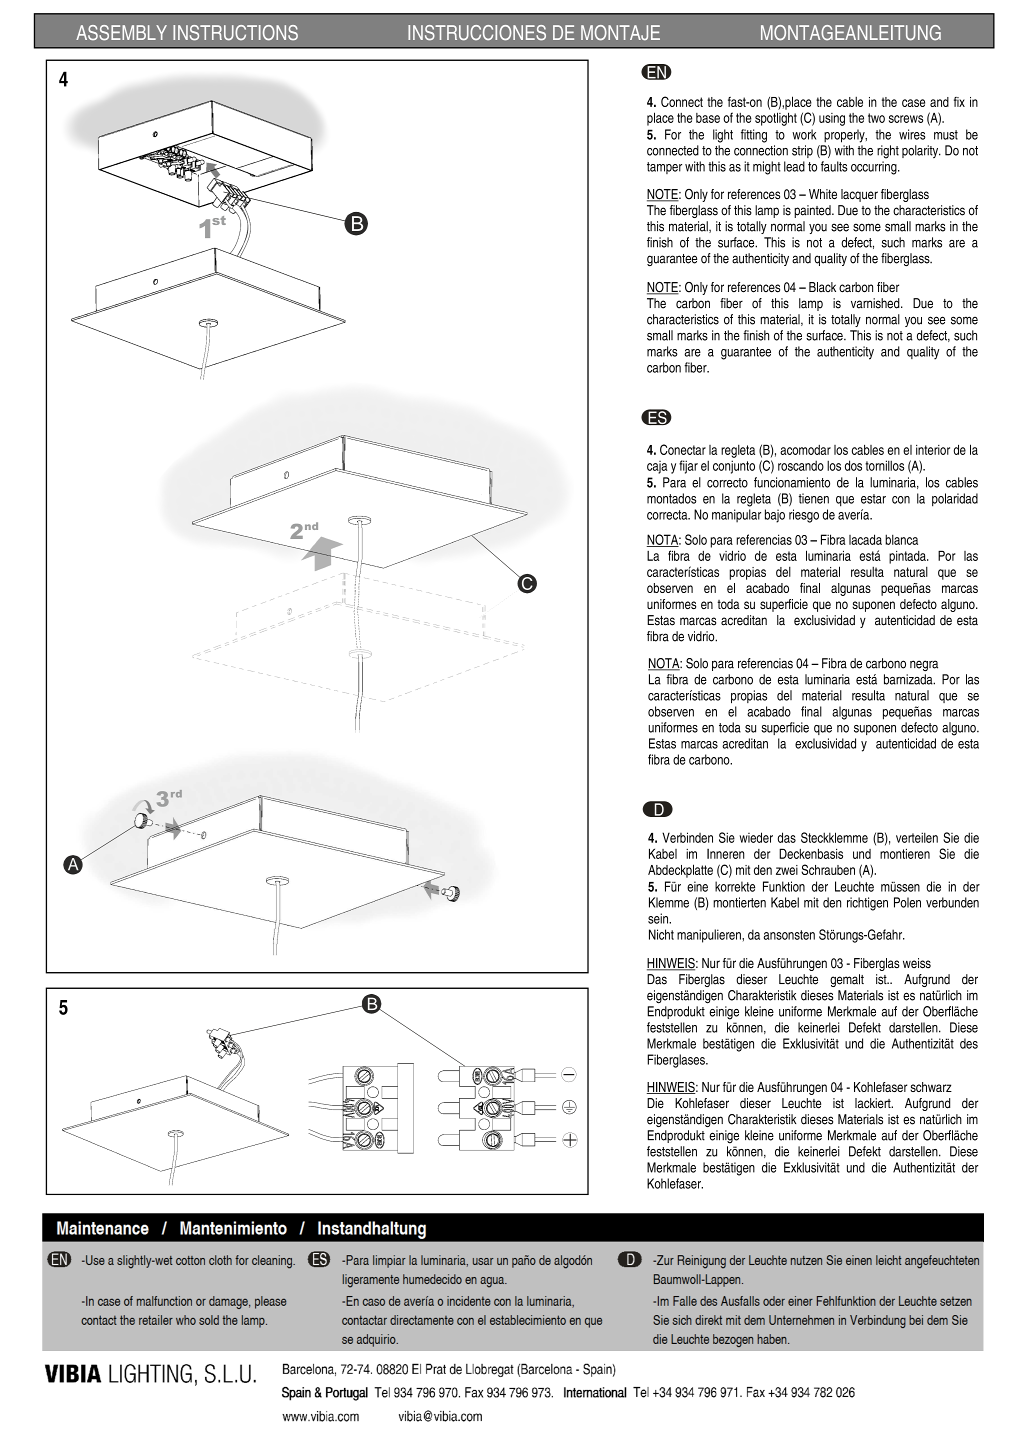  I want to click on interior, so click(933, 450).
